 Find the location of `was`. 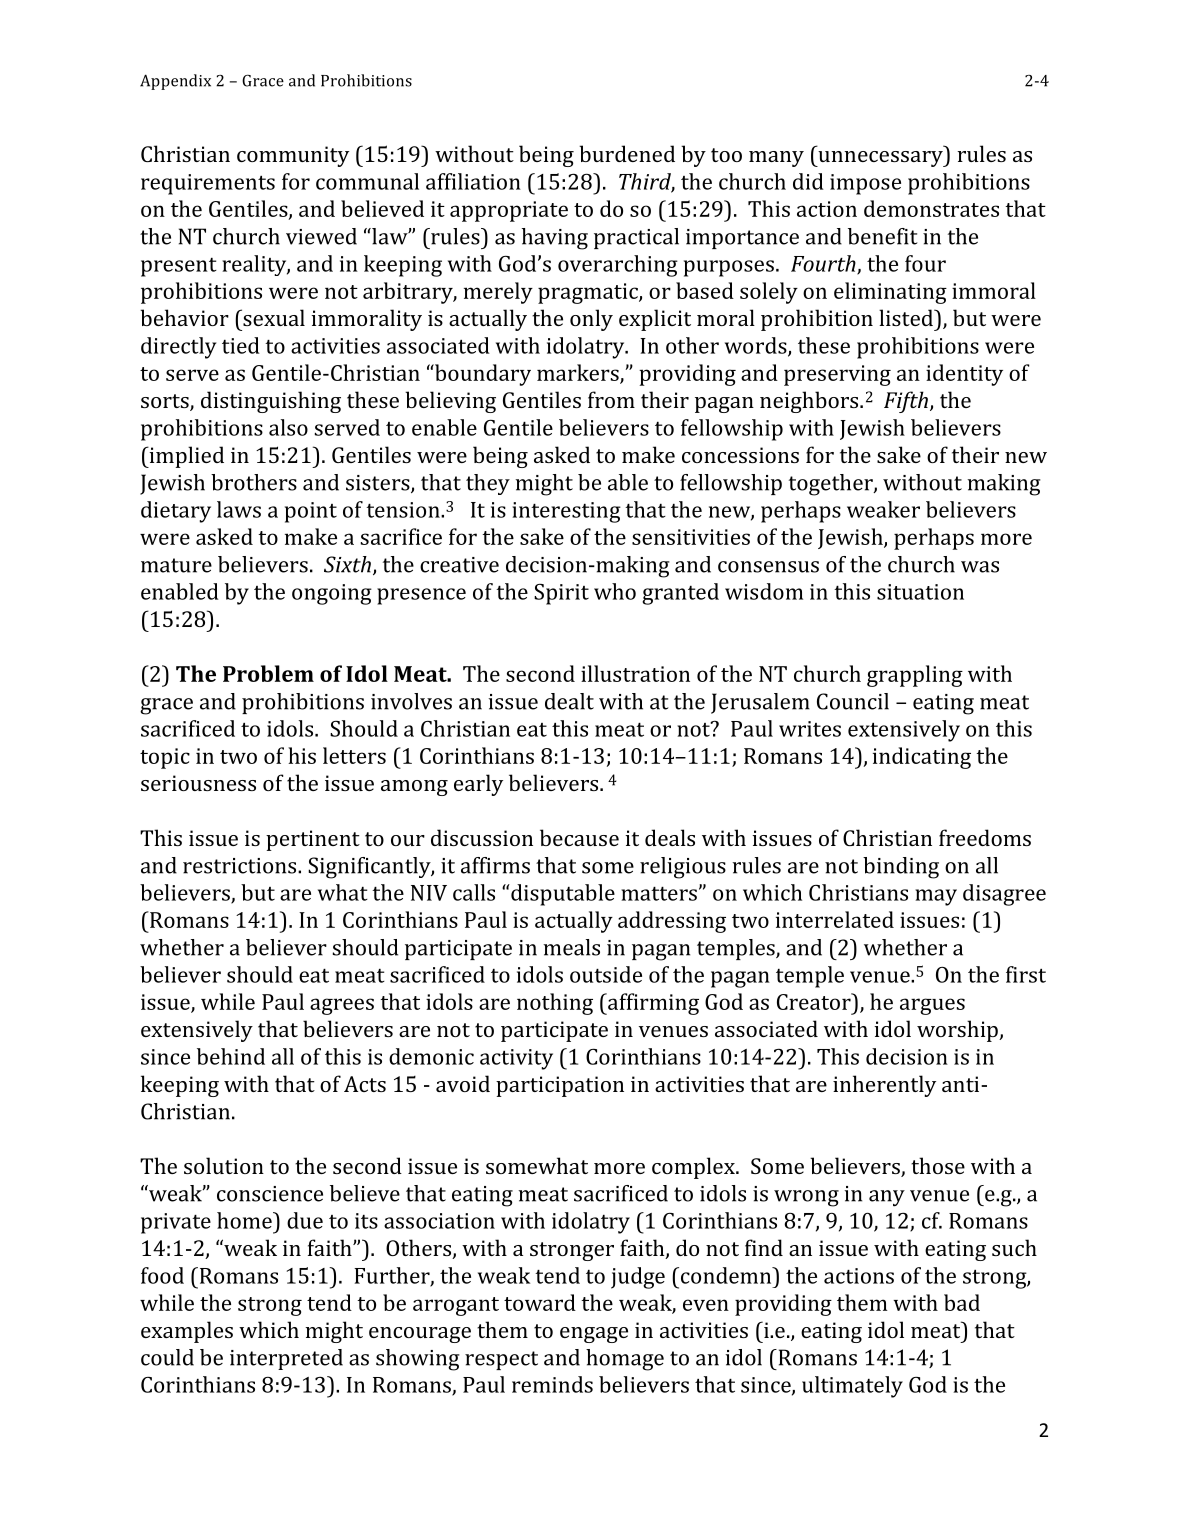

was is located at coordinates (980, 567).
